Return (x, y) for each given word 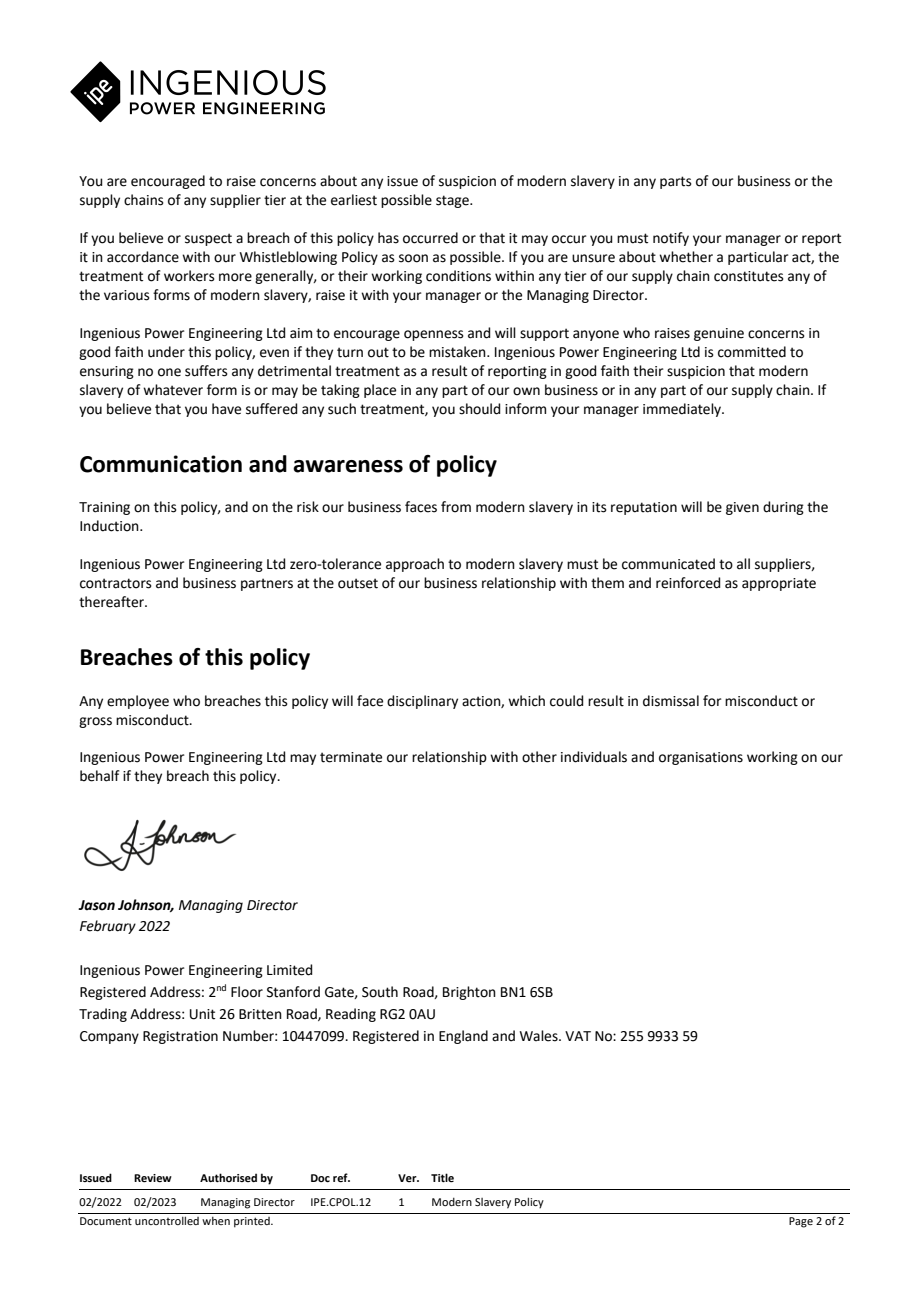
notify (671, 239)
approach (415, 565)
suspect (208, 239)
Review (153, 1178)
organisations (701, 758)
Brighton (469, 993)
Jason (96, 905)
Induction (110, 526)
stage (453, 201)
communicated (668, 564)
